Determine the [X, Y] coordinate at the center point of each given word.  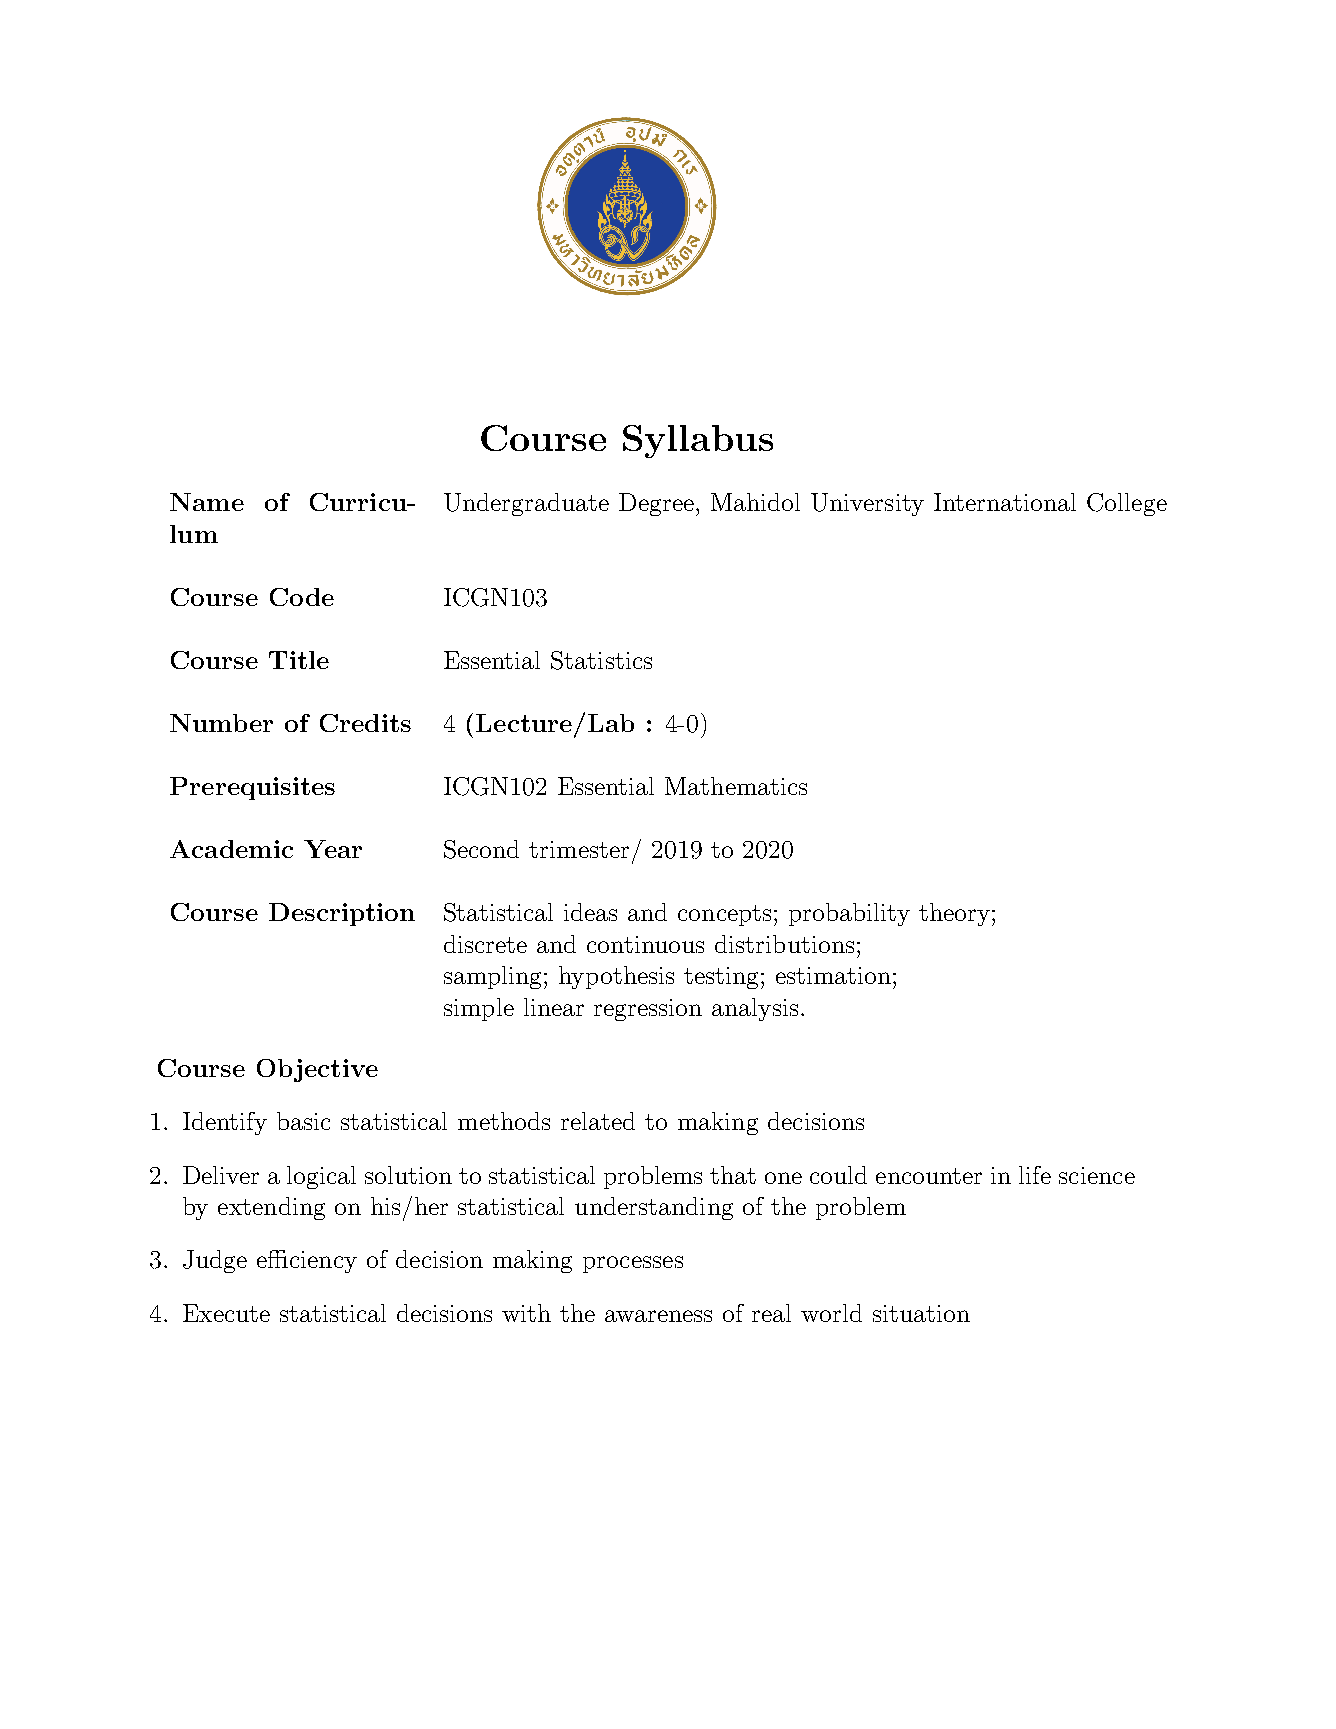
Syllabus [698, 441]
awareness [658, 1316]
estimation [833, 975]
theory [954, 914]
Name [207, 502]
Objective [317, 1070]
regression [648, 1010]
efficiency [307, 1261]
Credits [365, 723]
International [1005, 502]
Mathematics [736, 786]
